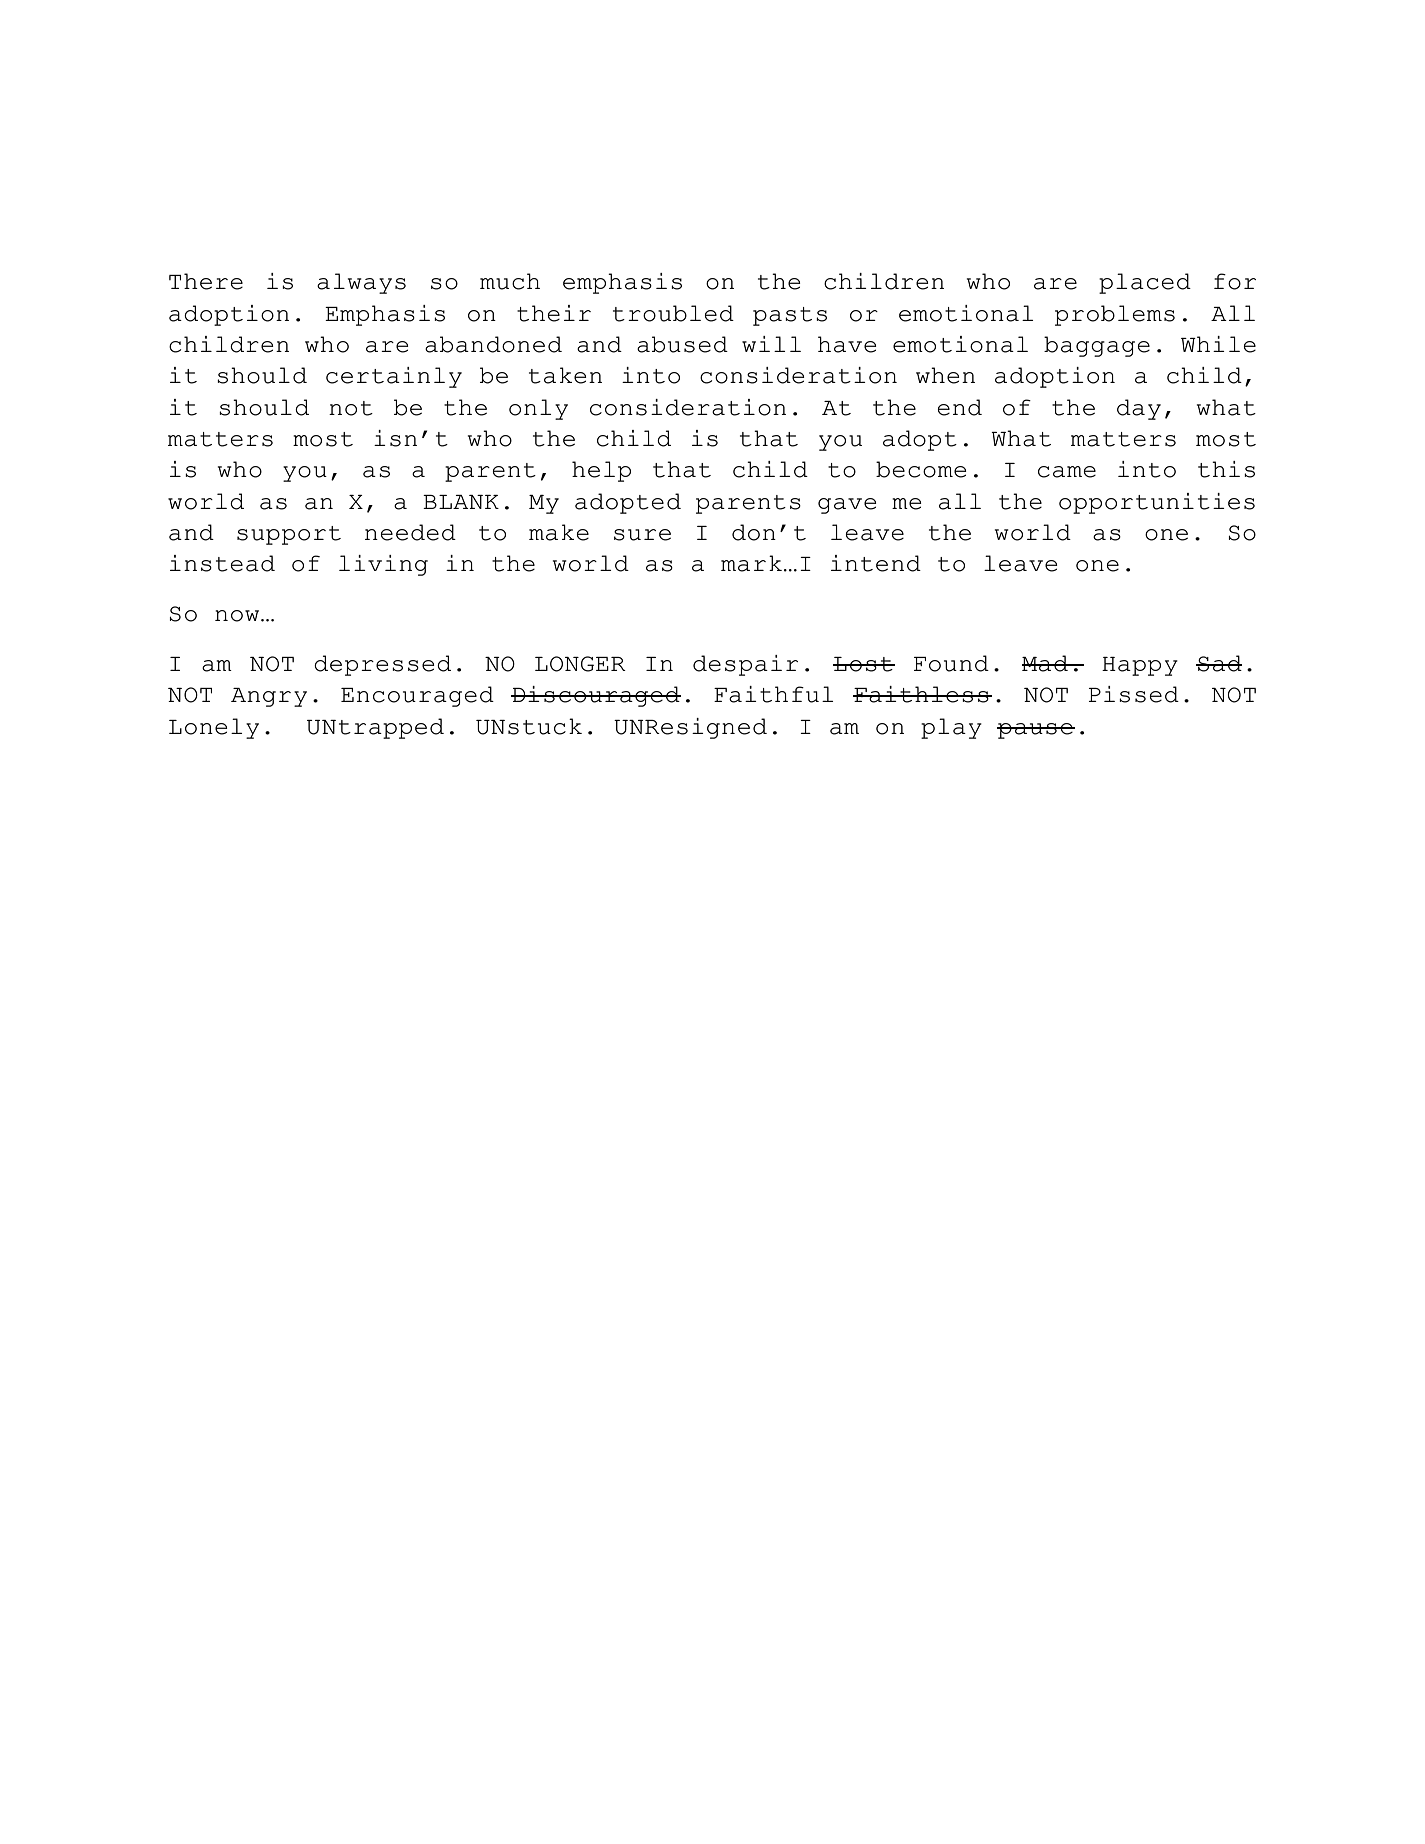 Image resolution: width=1425 pixels, height=1844 pixels. Describe the element at coordinates (673, 313) in the screenshot. I see `troubled` at that location.
